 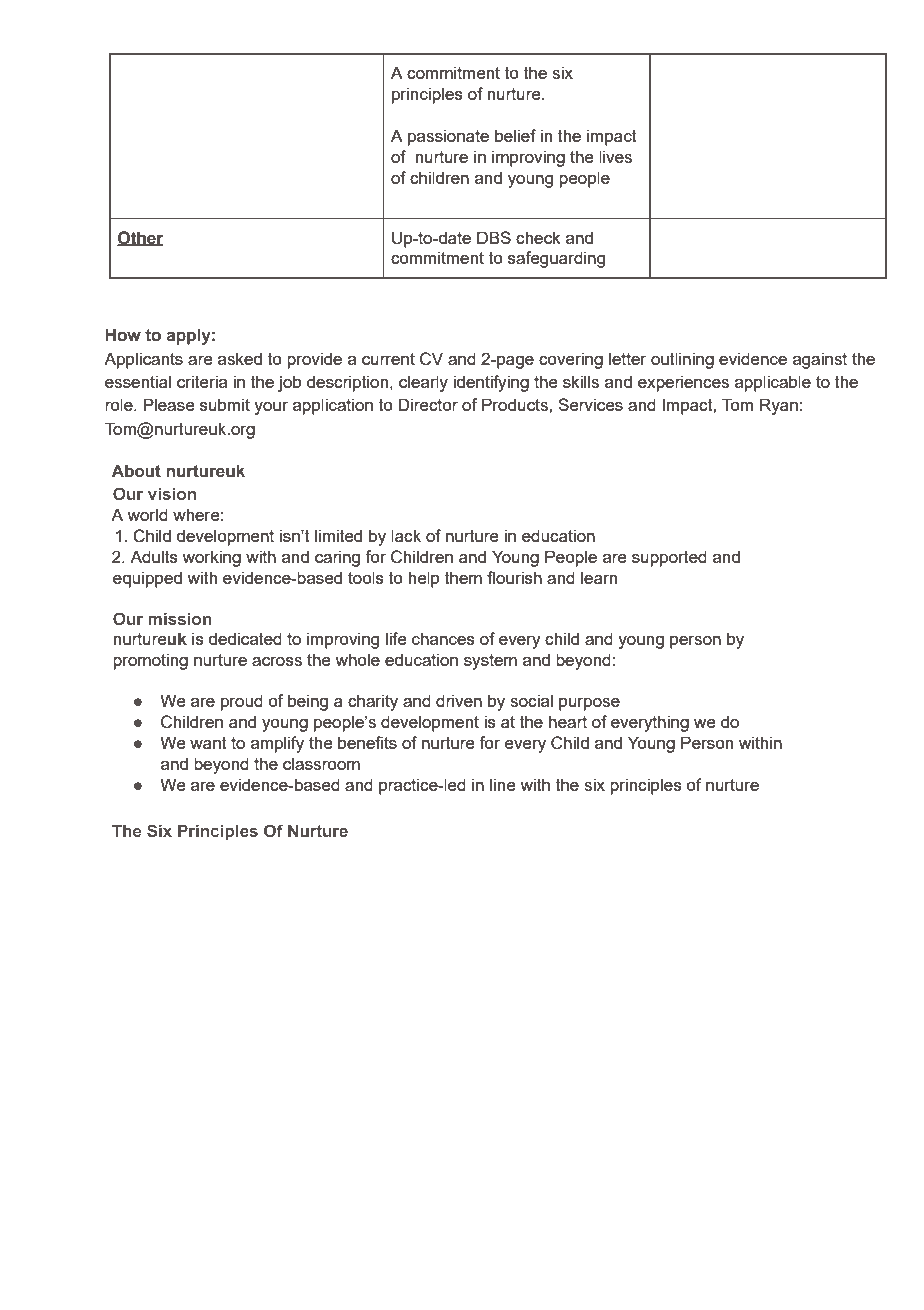 I want to click on passionate, so click(x=448, y=137).
